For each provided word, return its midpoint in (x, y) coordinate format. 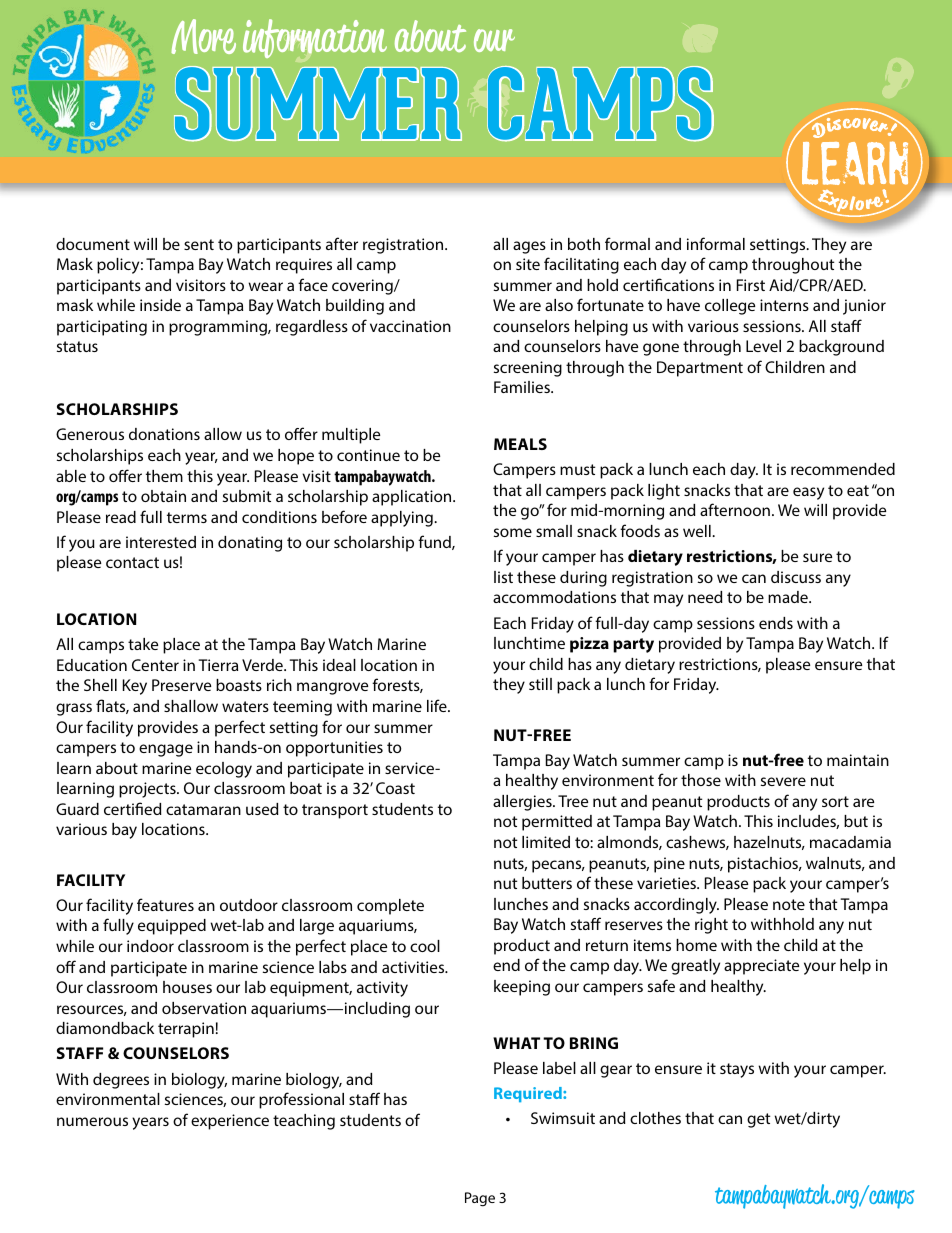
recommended (843, 469)
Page (480, 1199)
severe (783, 781)
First (751, 285)
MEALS (520, 444)
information (315, 38)
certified (133, 808)
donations (164, 434)
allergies (523, 803)
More (203, 36)
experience (230, 1122)
